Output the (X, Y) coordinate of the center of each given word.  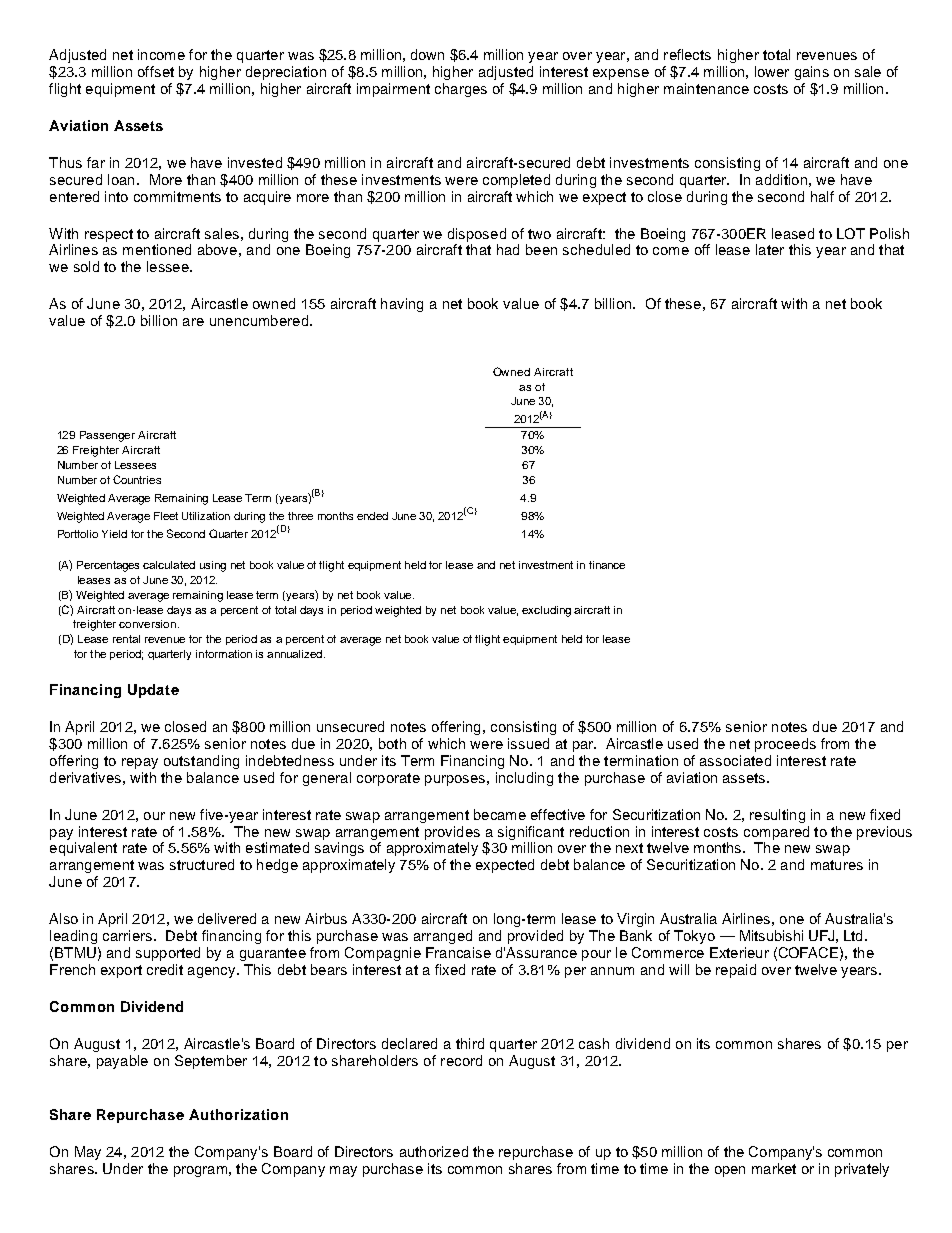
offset (156, 71)
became (500, 814)
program (200, 1171)
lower (772, 71)
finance (607, 565)
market (774, 1168)
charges (461, 90)
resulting (777, 816)
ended (372, 516)
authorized (434, 1151)
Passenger (107, 436)
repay (140, 763)
